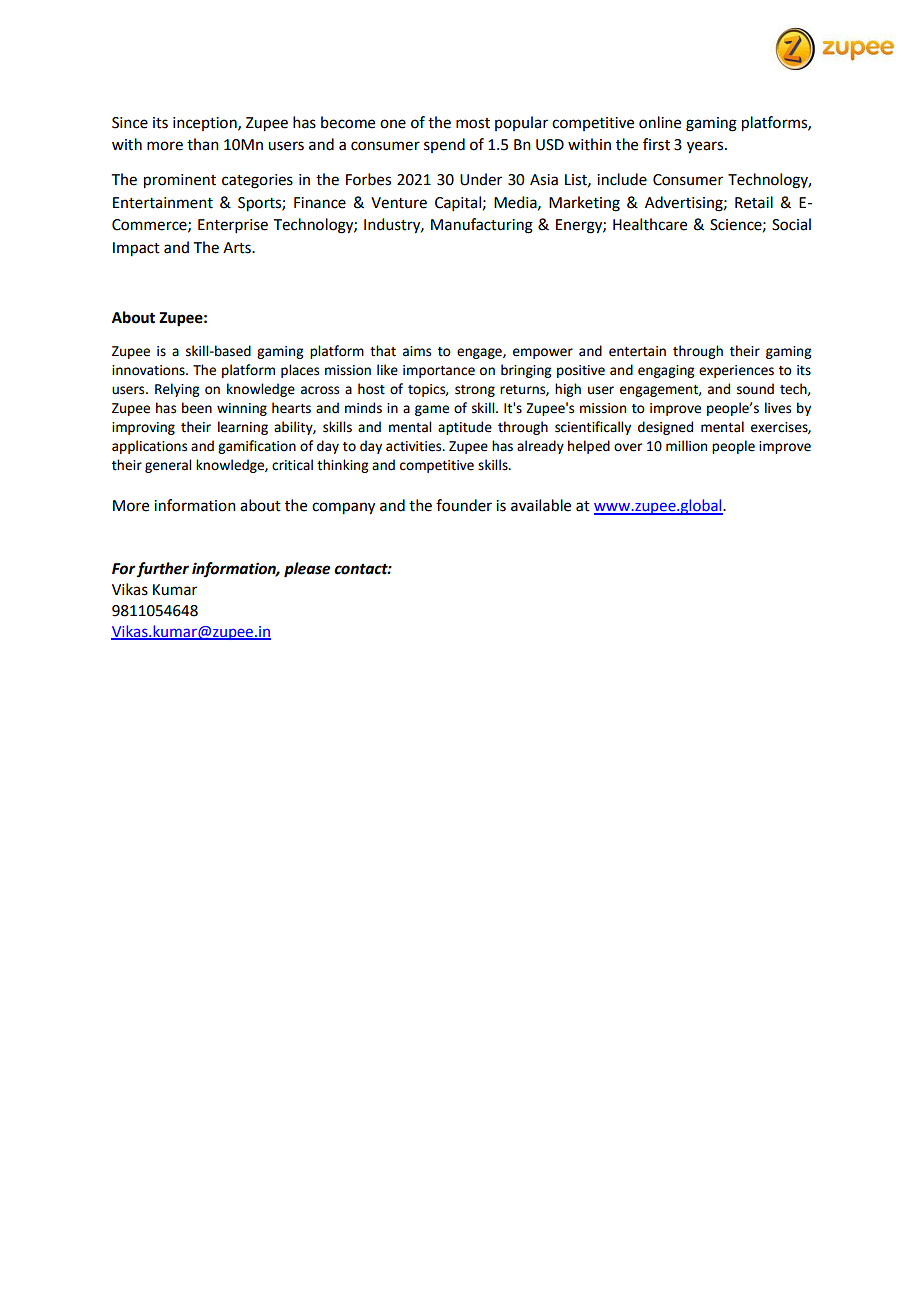  What do you see at coordinates (736, 371) in the screenshot?
I see `experiences` at bounding box center [736, 371].
